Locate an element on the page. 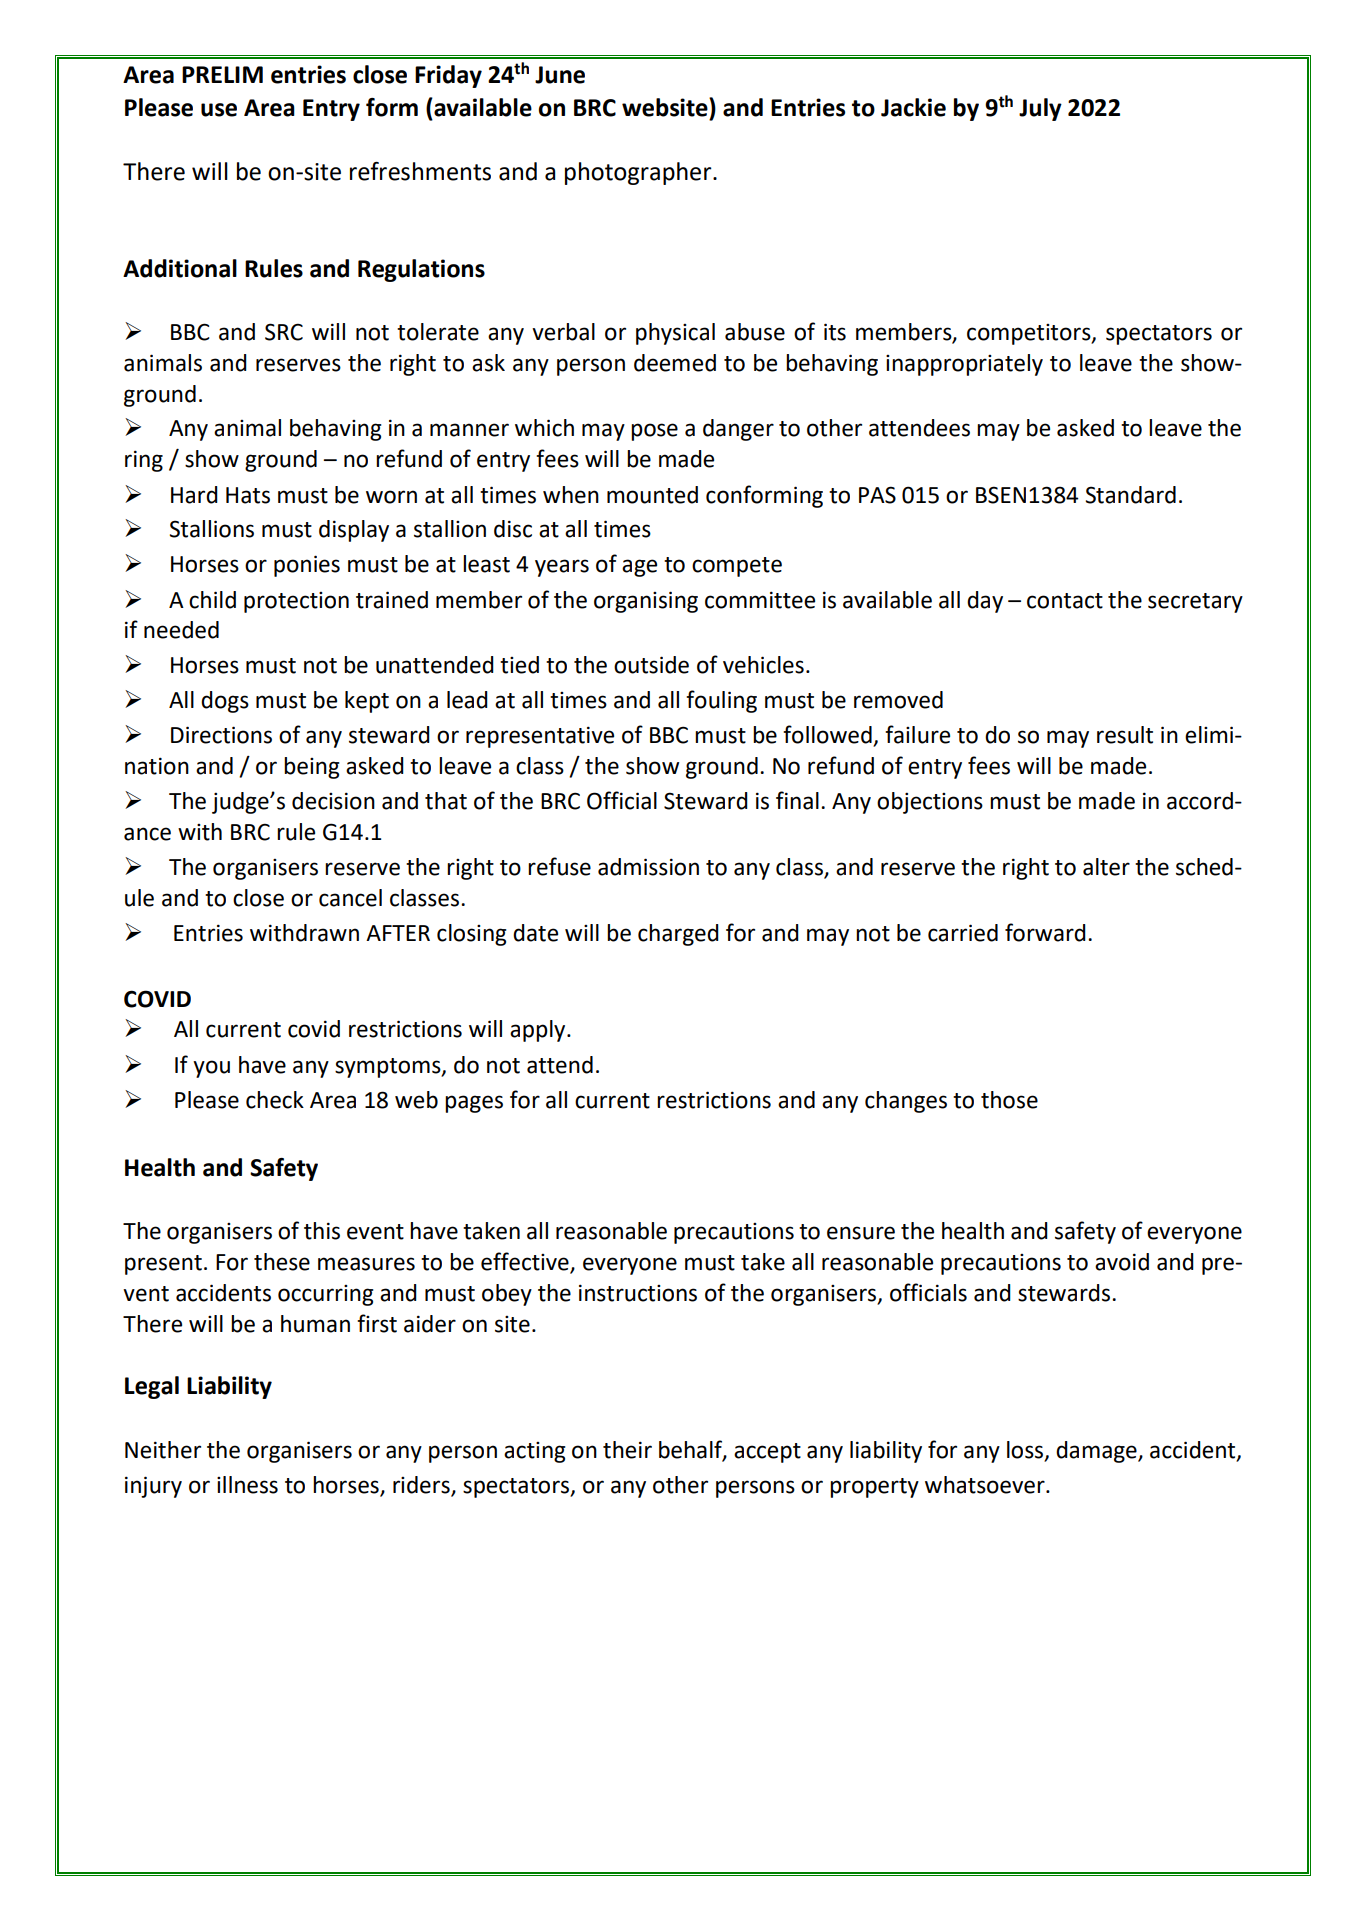 This page has width=1366, height=1931. this is located at coordinates (322, 1231).
